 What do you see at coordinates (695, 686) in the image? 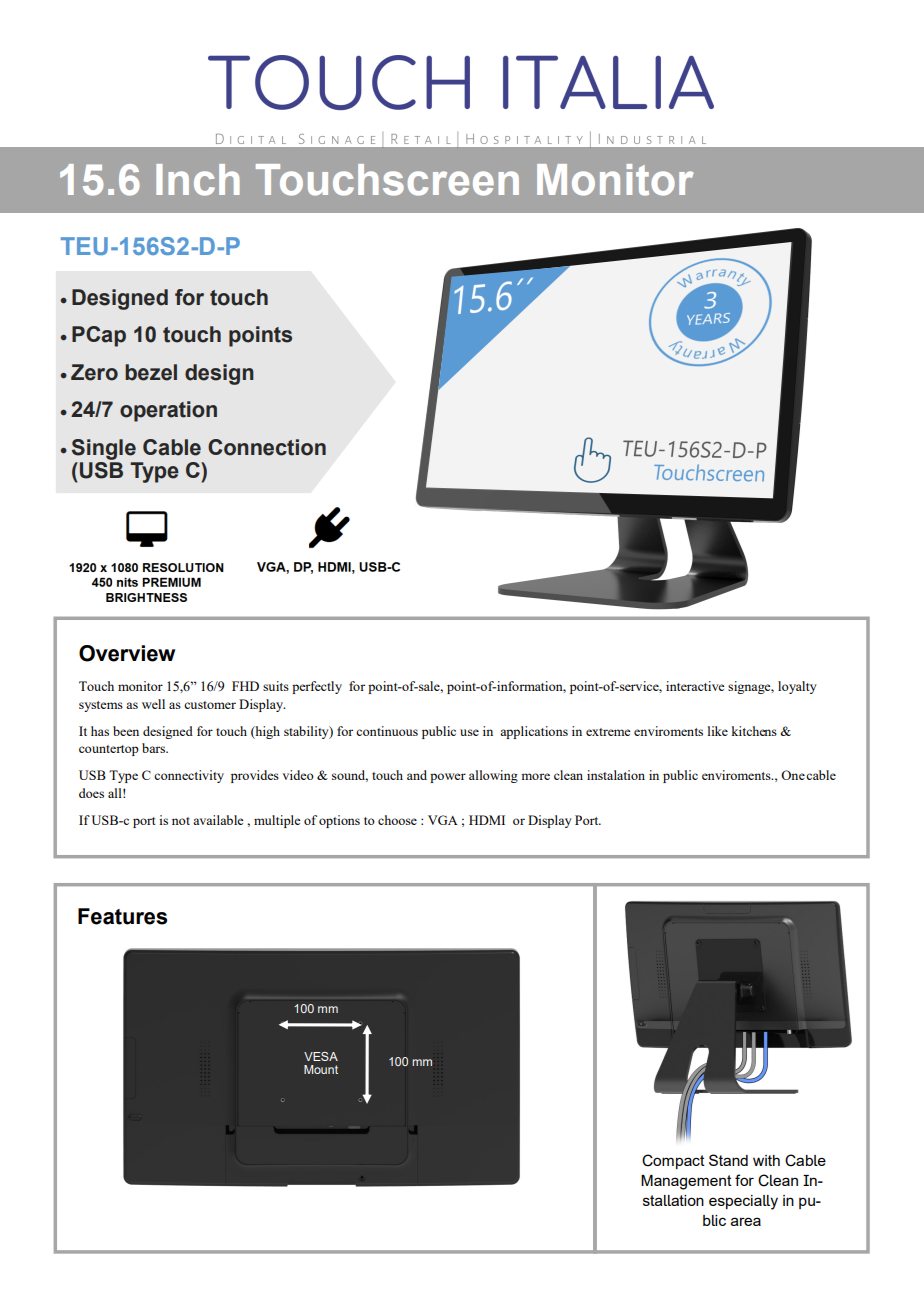
I see `interactive` at bounding box center [695, 686].
